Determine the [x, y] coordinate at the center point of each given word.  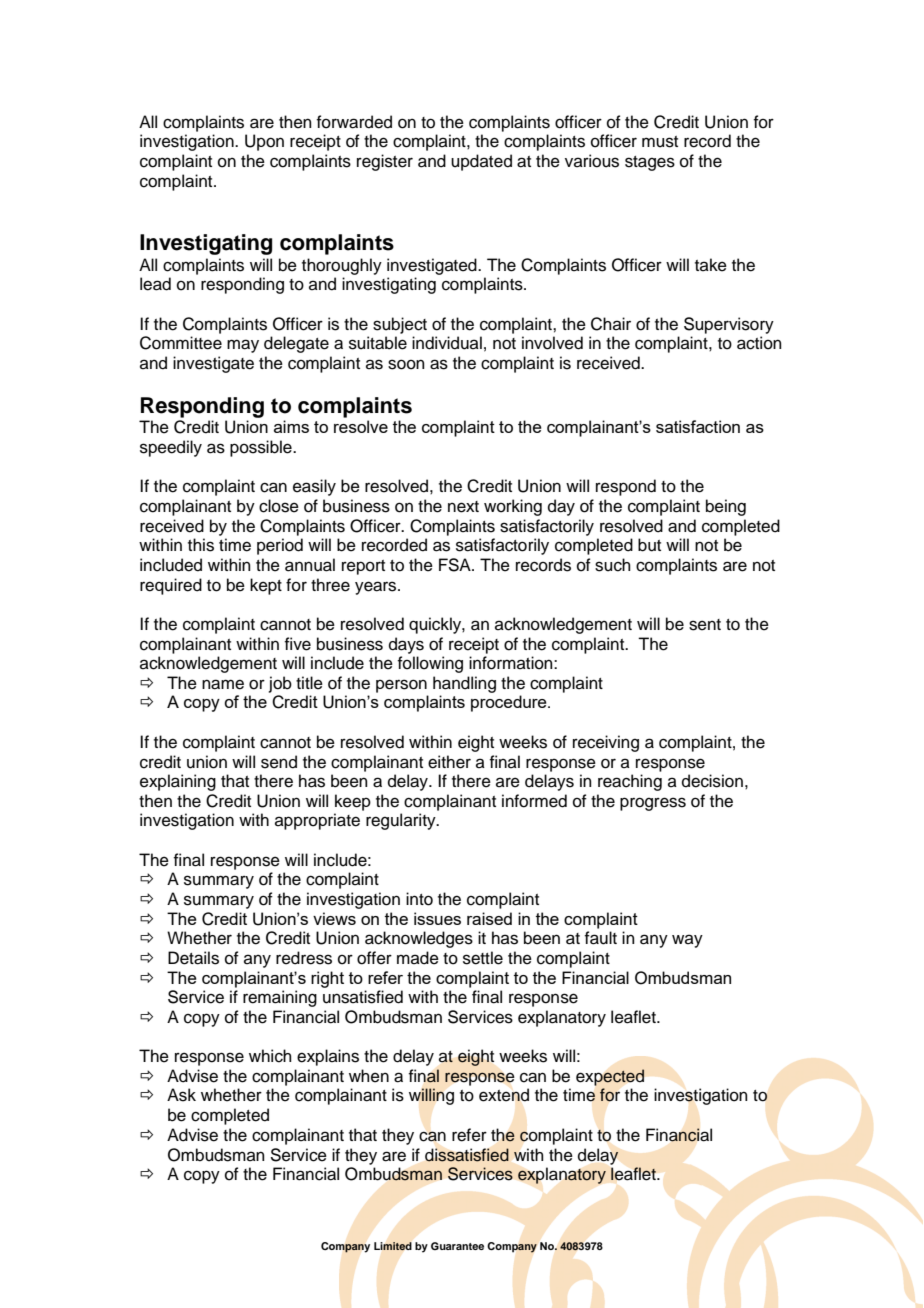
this [201, 545]
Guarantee [457, 1246]
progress [653, 804]
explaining [178, 782]
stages [650, 163]
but [649, 545]
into [419, 899]
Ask [181, 1095]
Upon [264, 142]
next [463, 507]
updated [481, 162]
